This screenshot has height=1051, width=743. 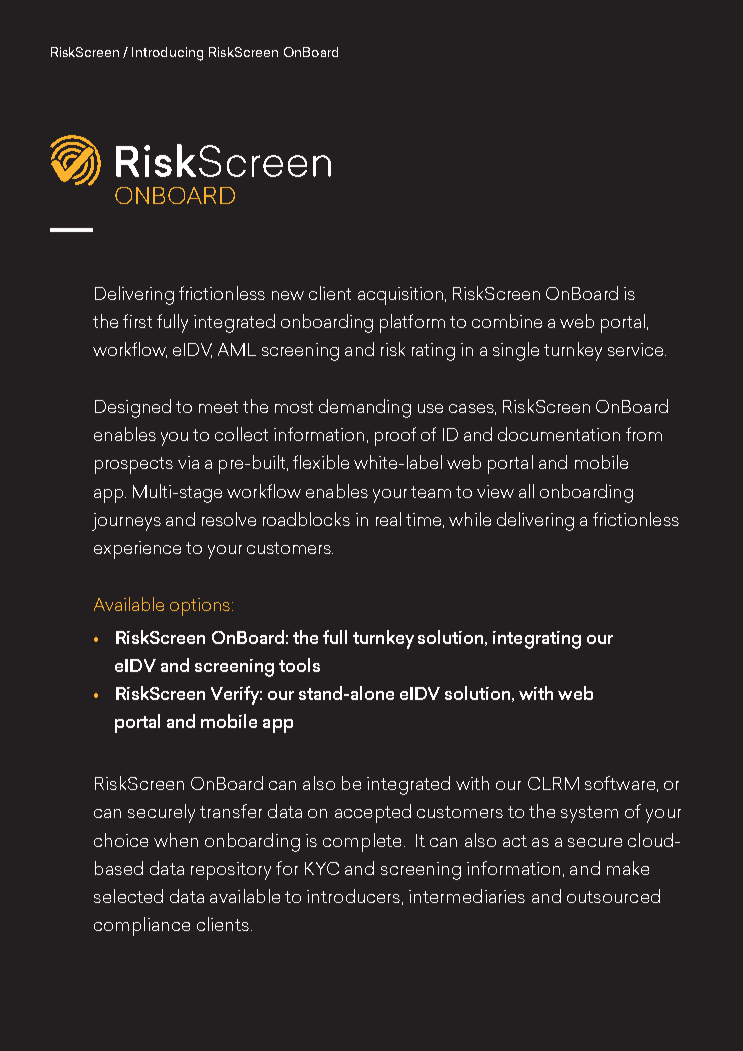 What do you see at coordinates (400, 296) in the screenshot?
I see `acquisition` at bounding box center [400, 296].
